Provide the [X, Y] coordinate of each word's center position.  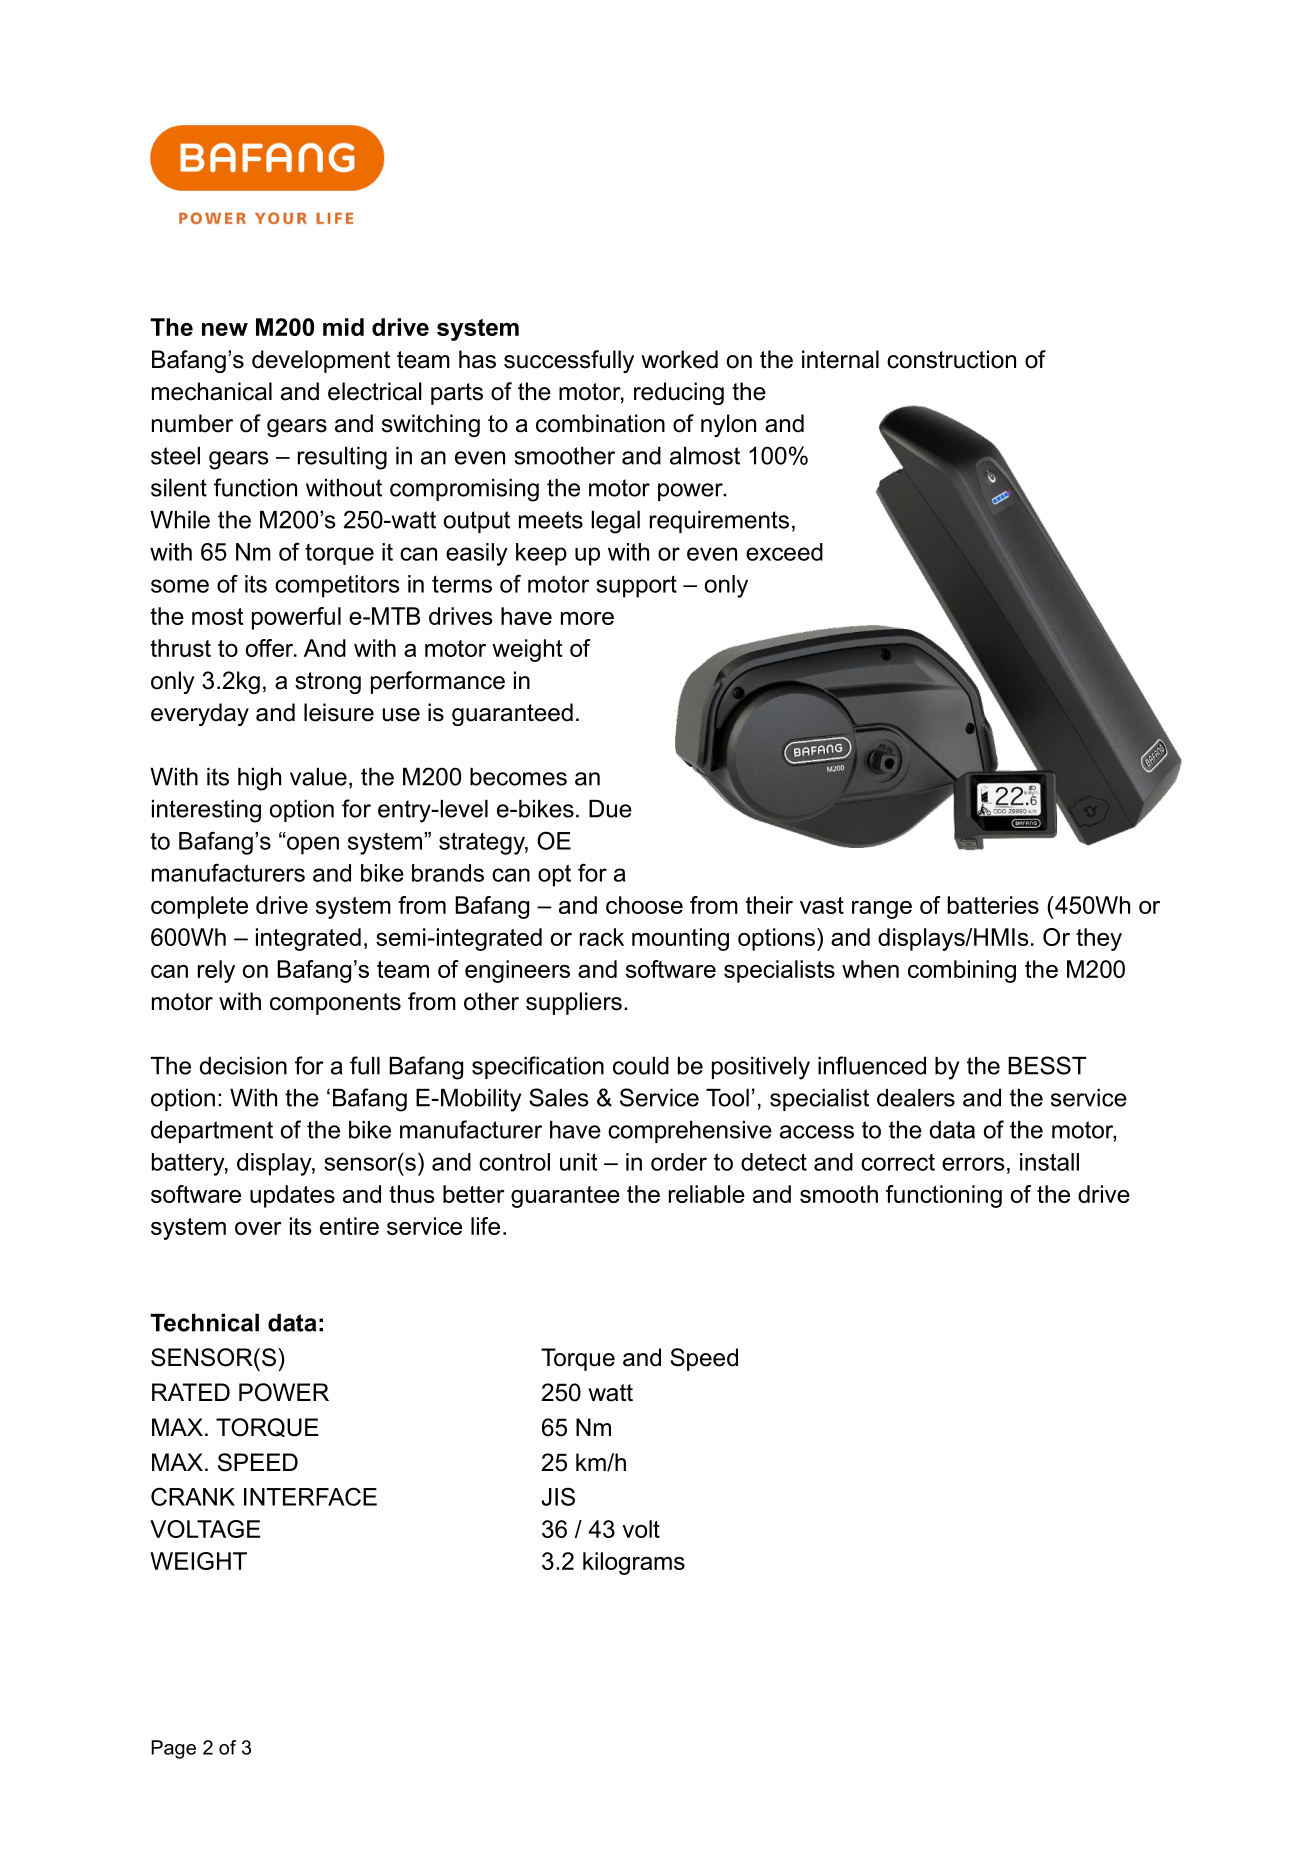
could [641, 1066]
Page [173, 1749]
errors [973, 1164]
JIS [558, 1496]
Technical [204, 1323]
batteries [993, 905]
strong [328, 683]
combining [962, 971]
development [321, 361]
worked [679, 359]
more [587, 618]
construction [951, 359]
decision [243, 1066]
